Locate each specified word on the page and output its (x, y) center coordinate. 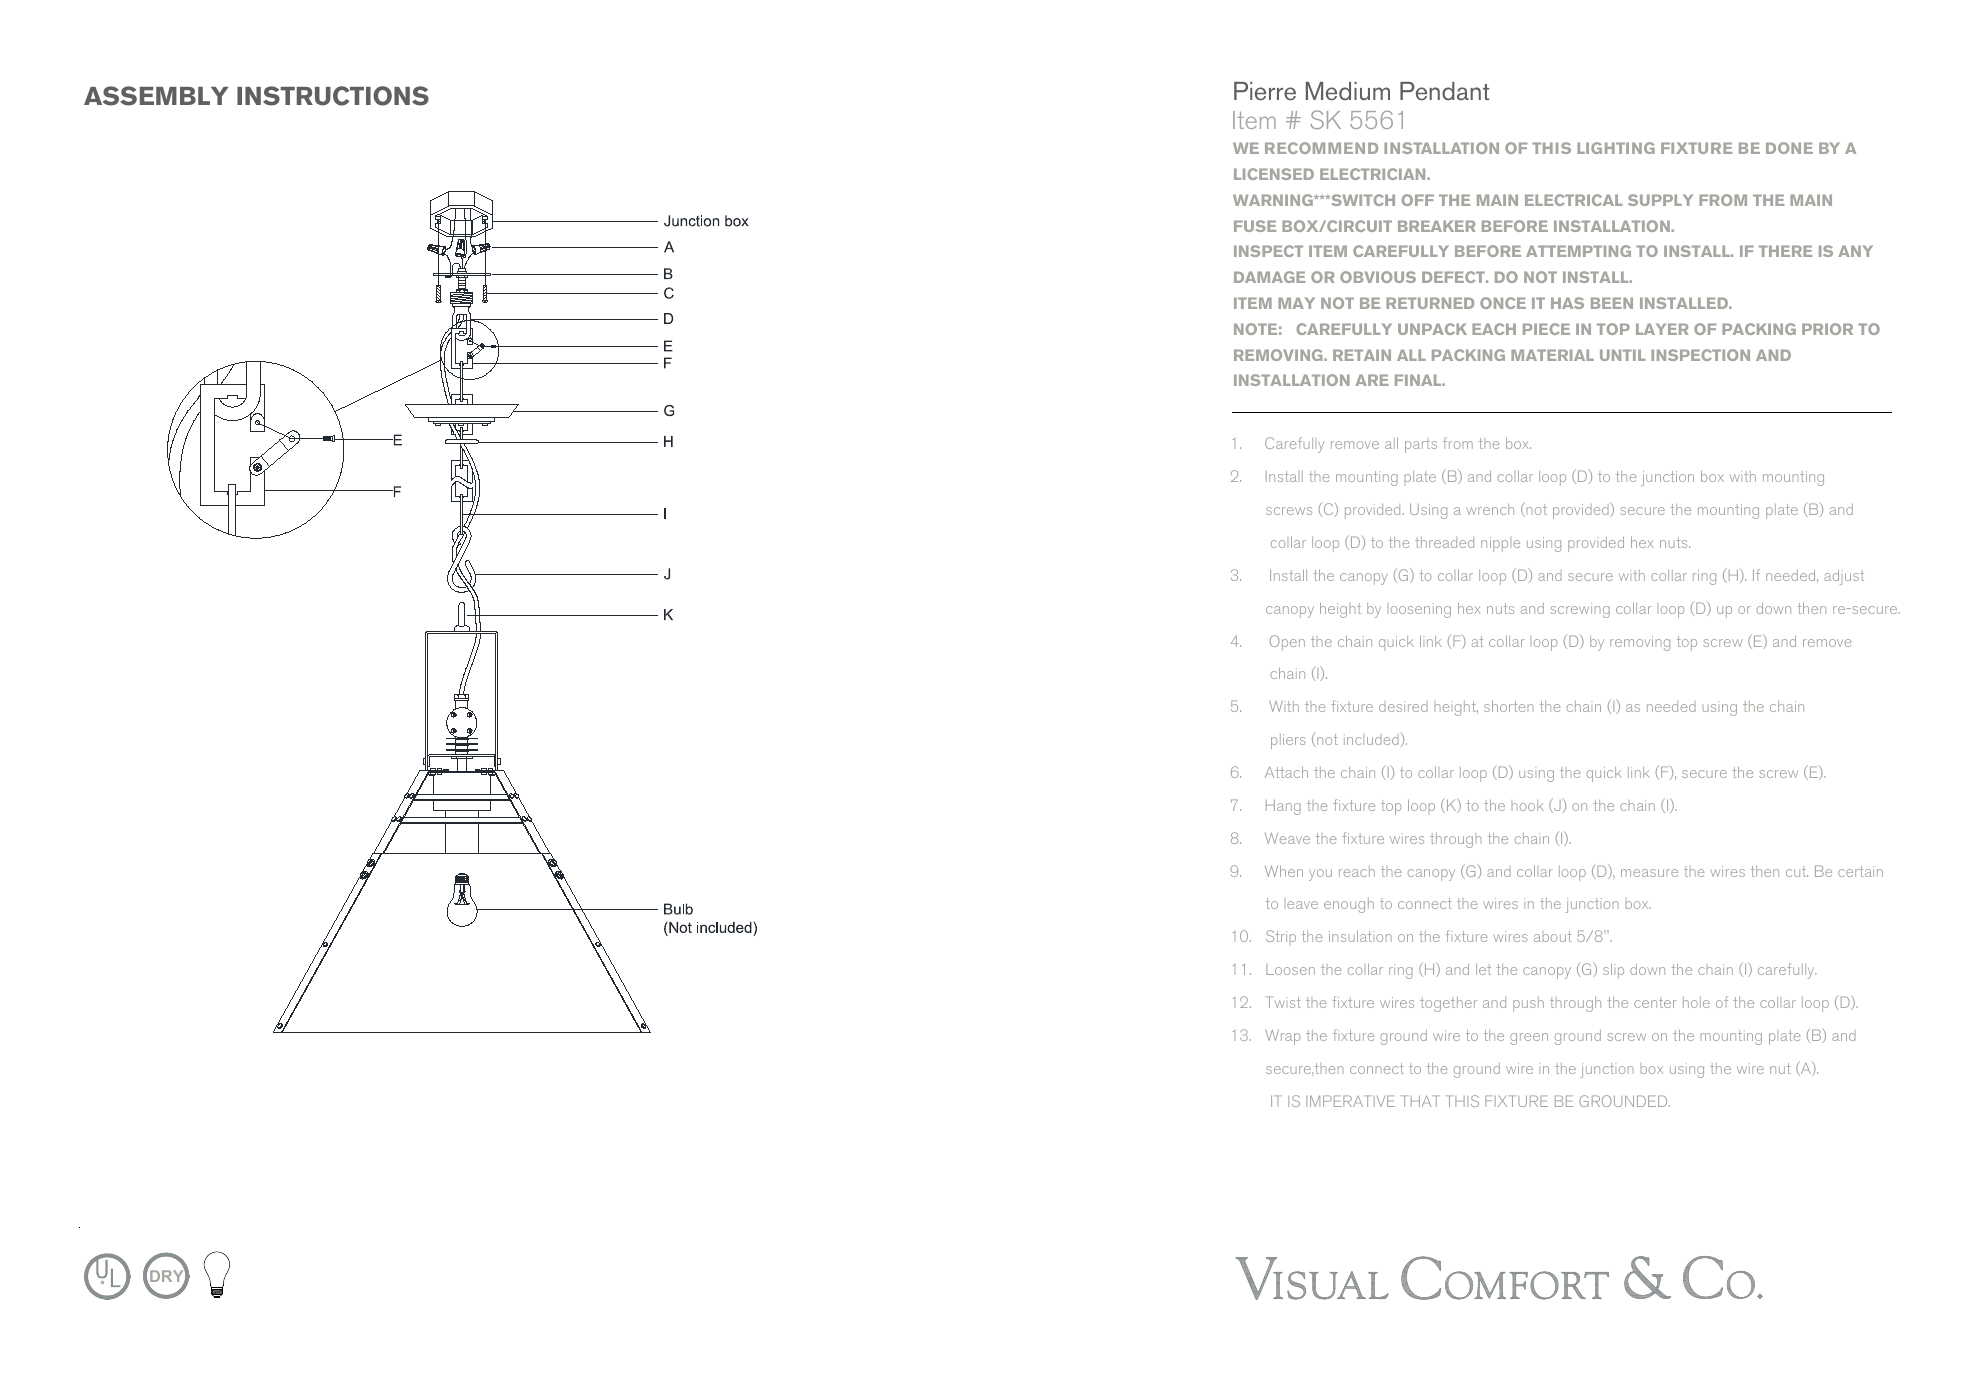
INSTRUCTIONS (333, 96)
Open (1287, 643)
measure (1649, 873)
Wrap (1283, 1037)
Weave (1287, 838)
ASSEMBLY (156, 96)
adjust (1844, 577)
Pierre (1265, 91)
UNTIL (1622, 355)
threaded (1444, 542)
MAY (1296, 303)
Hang (1283, 807)
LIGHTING (1616, 148)
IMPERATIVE (1350, 1101)
